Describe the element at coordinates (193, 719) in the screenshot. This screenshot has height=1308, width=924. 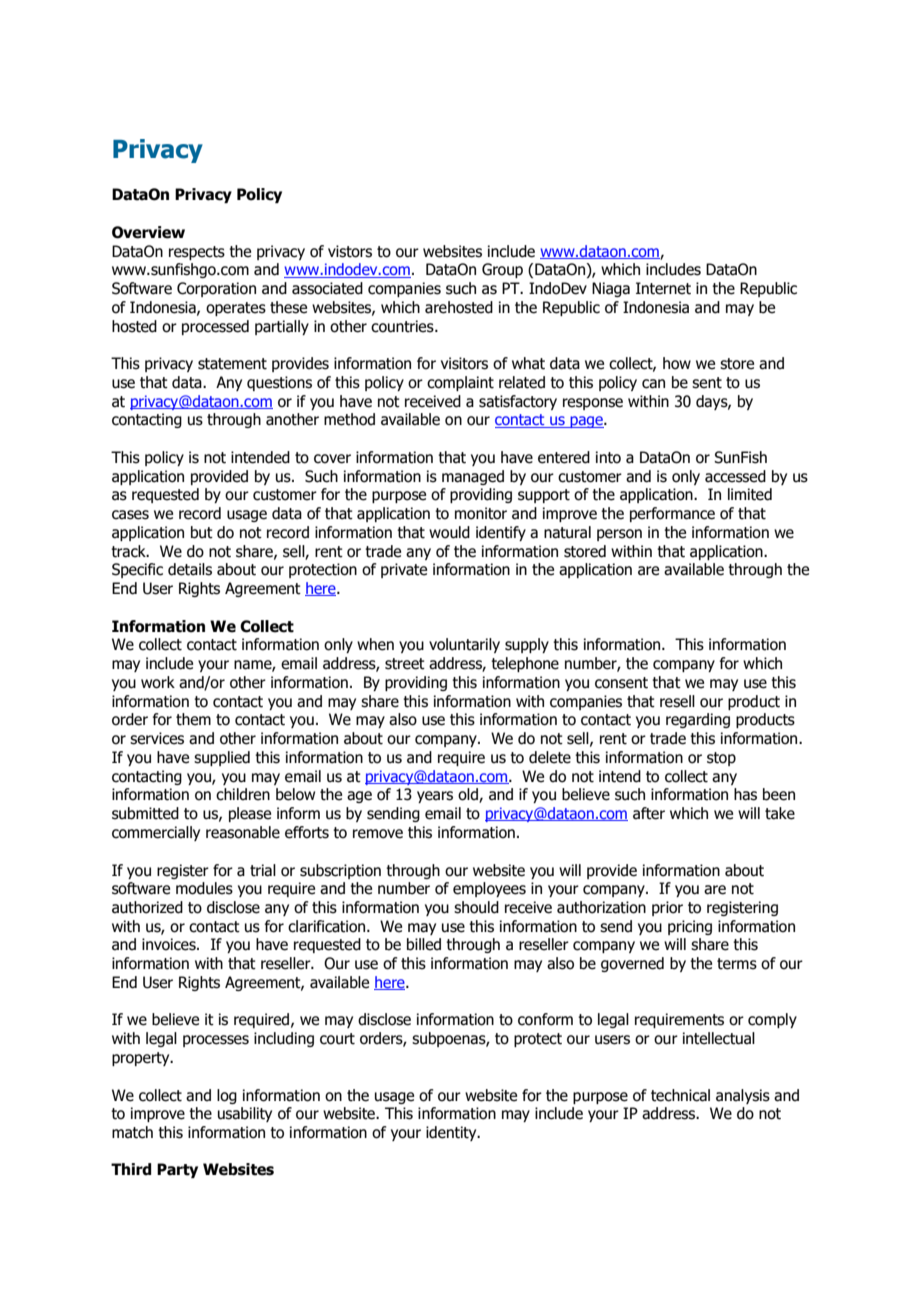
I see `them` at that location.
